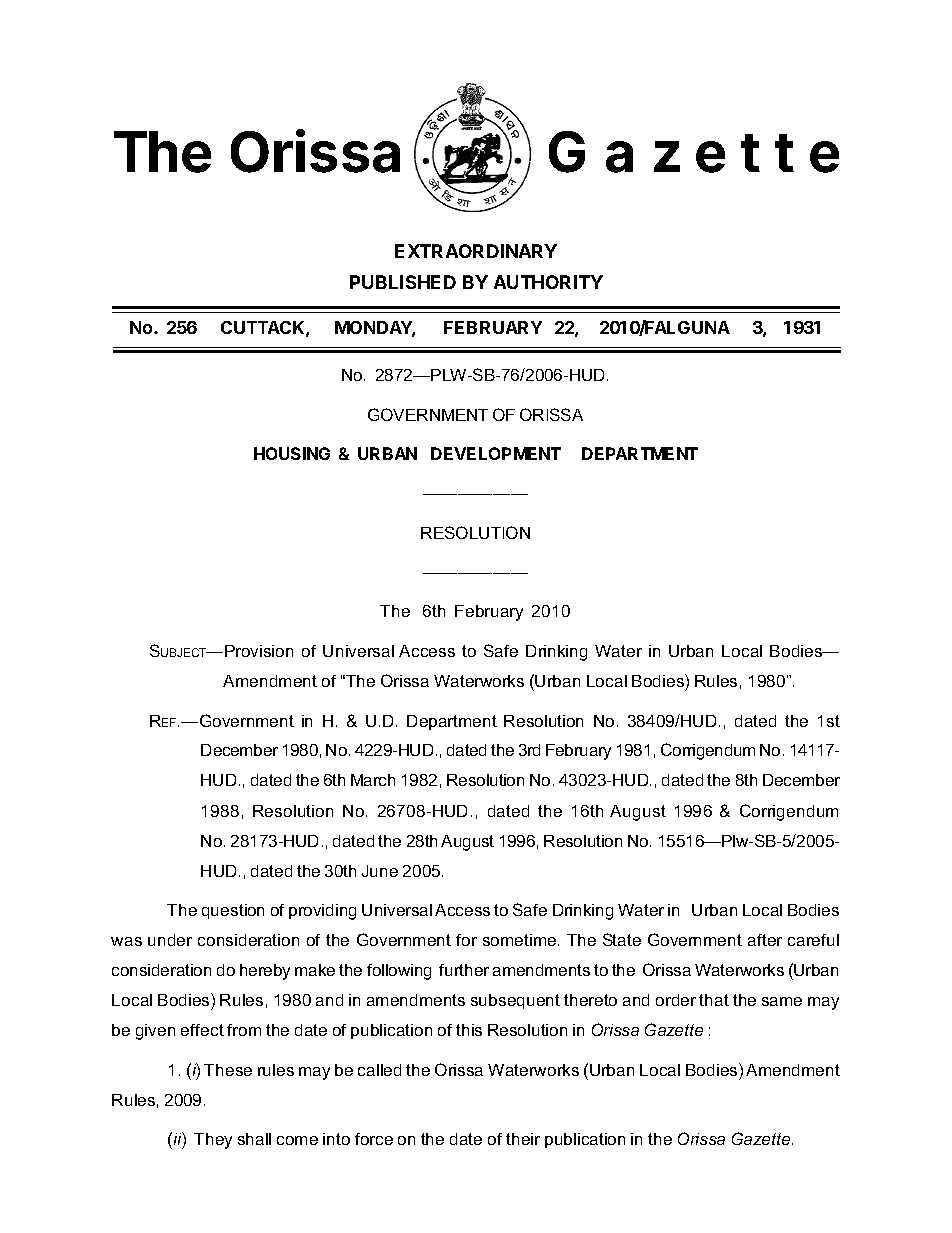 This screenshot has width=952, height=1233. I want to click on DEVELOPMENT, so click(496, 453).
